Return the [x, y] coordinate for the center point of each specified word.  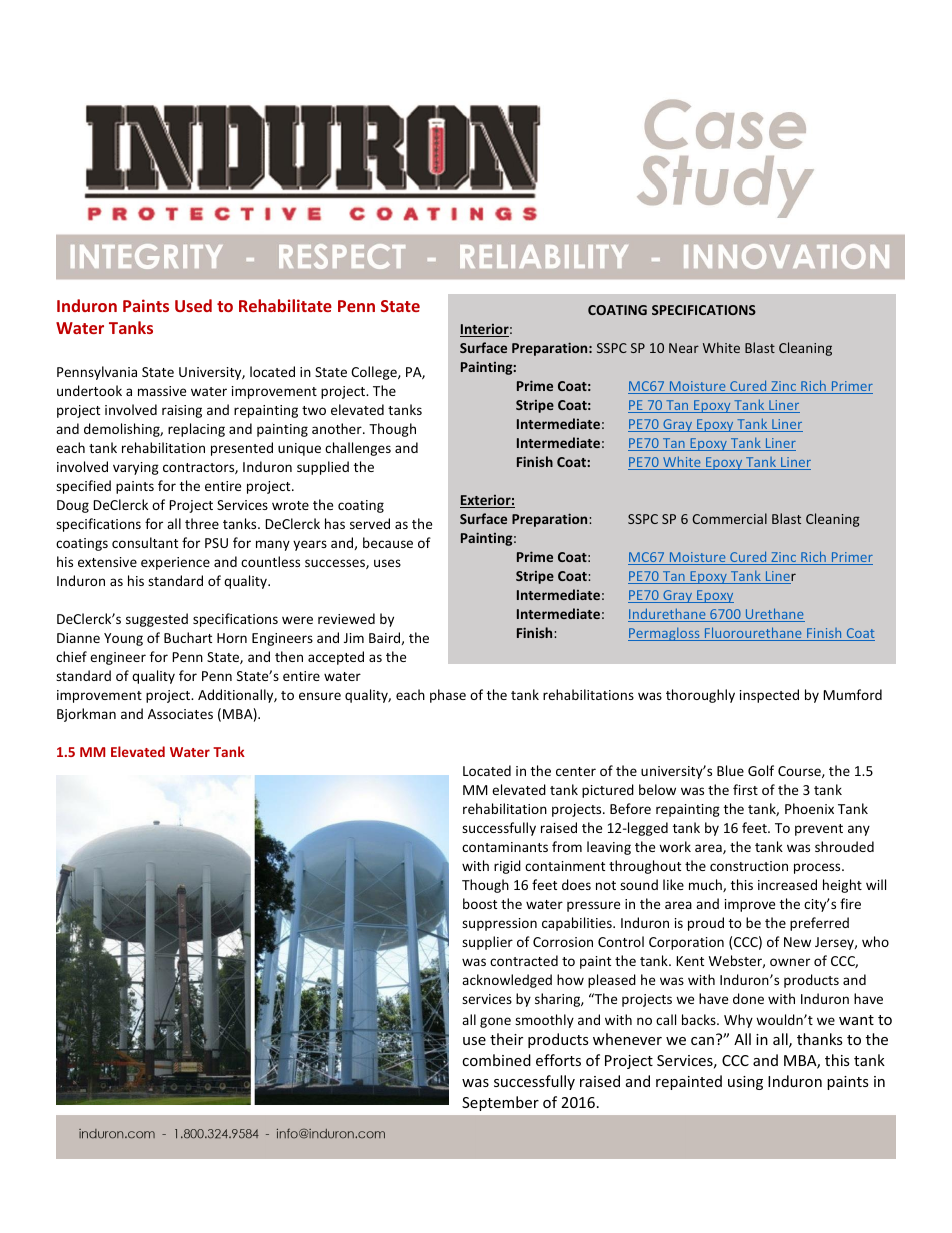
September [500, 1103]
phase [448, 696]
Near [684, 348]
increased [787, 884]
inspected [769, 696]
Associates [180, 714]
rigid [507, 867]
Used [193, 305]
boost [480, 903]
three [202, 523]
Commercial [729, 518]
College [375, 373]
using [745, 1083]
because [388, 542]
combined [496, 1060]
